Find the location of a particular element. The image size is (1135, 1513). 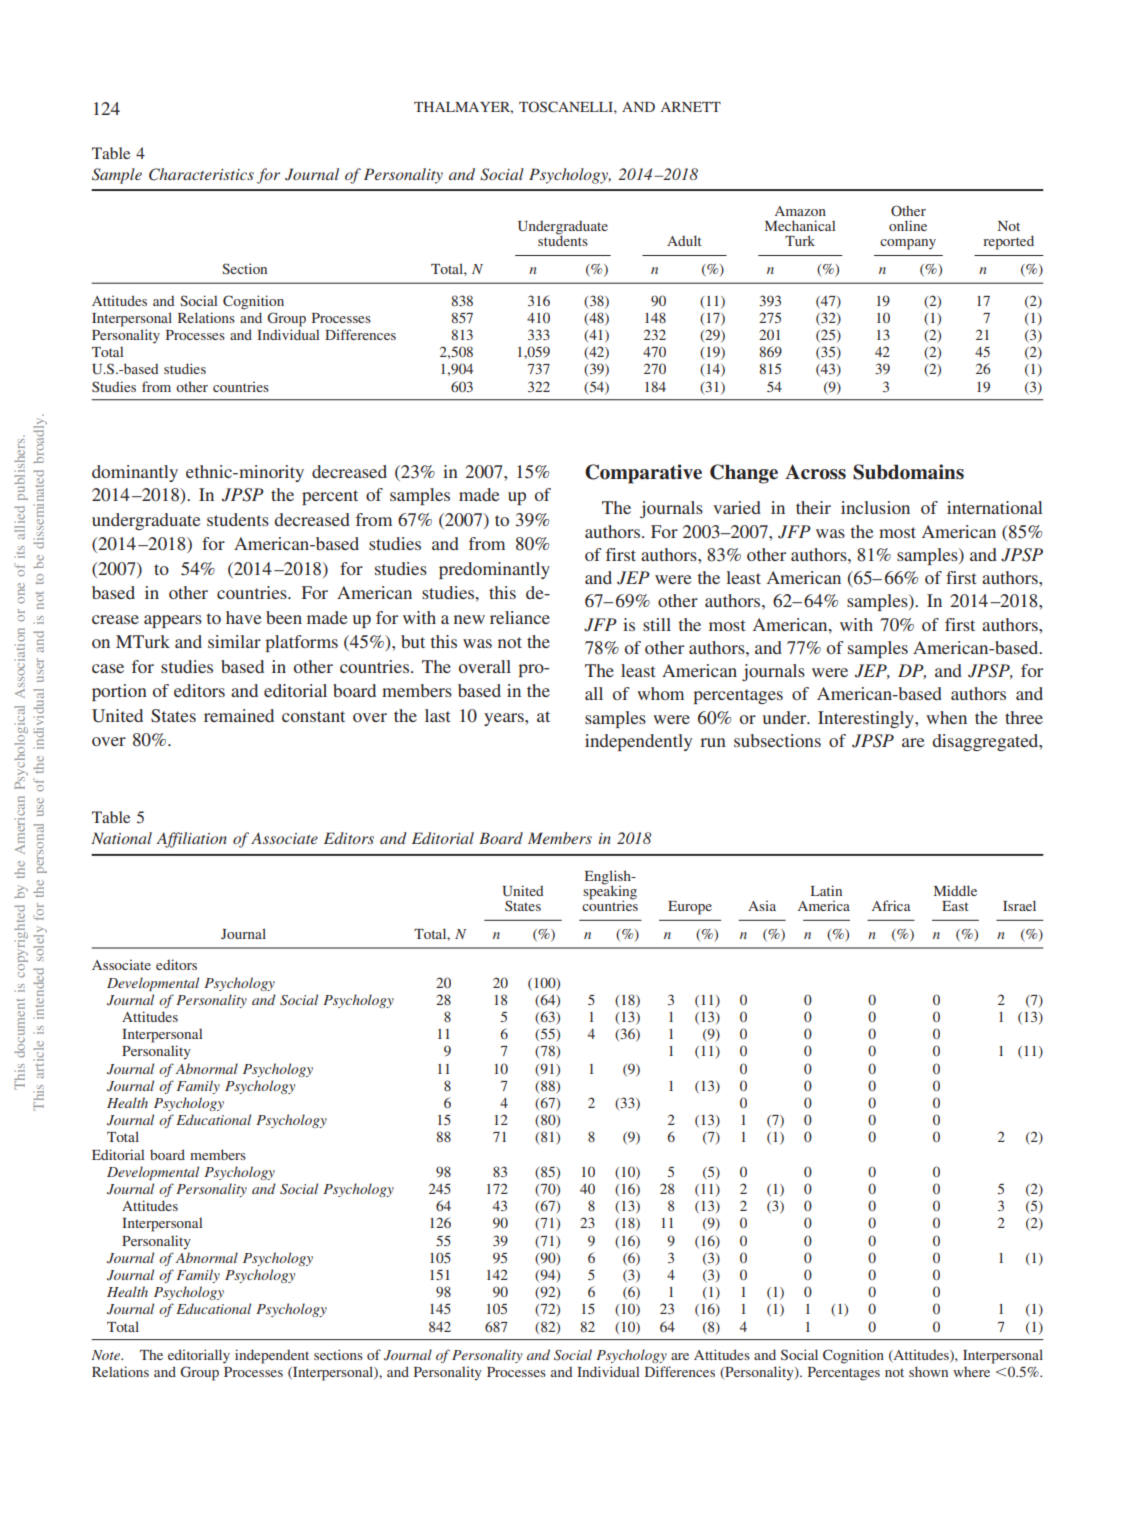

years is located at coordinates (505, 719).
